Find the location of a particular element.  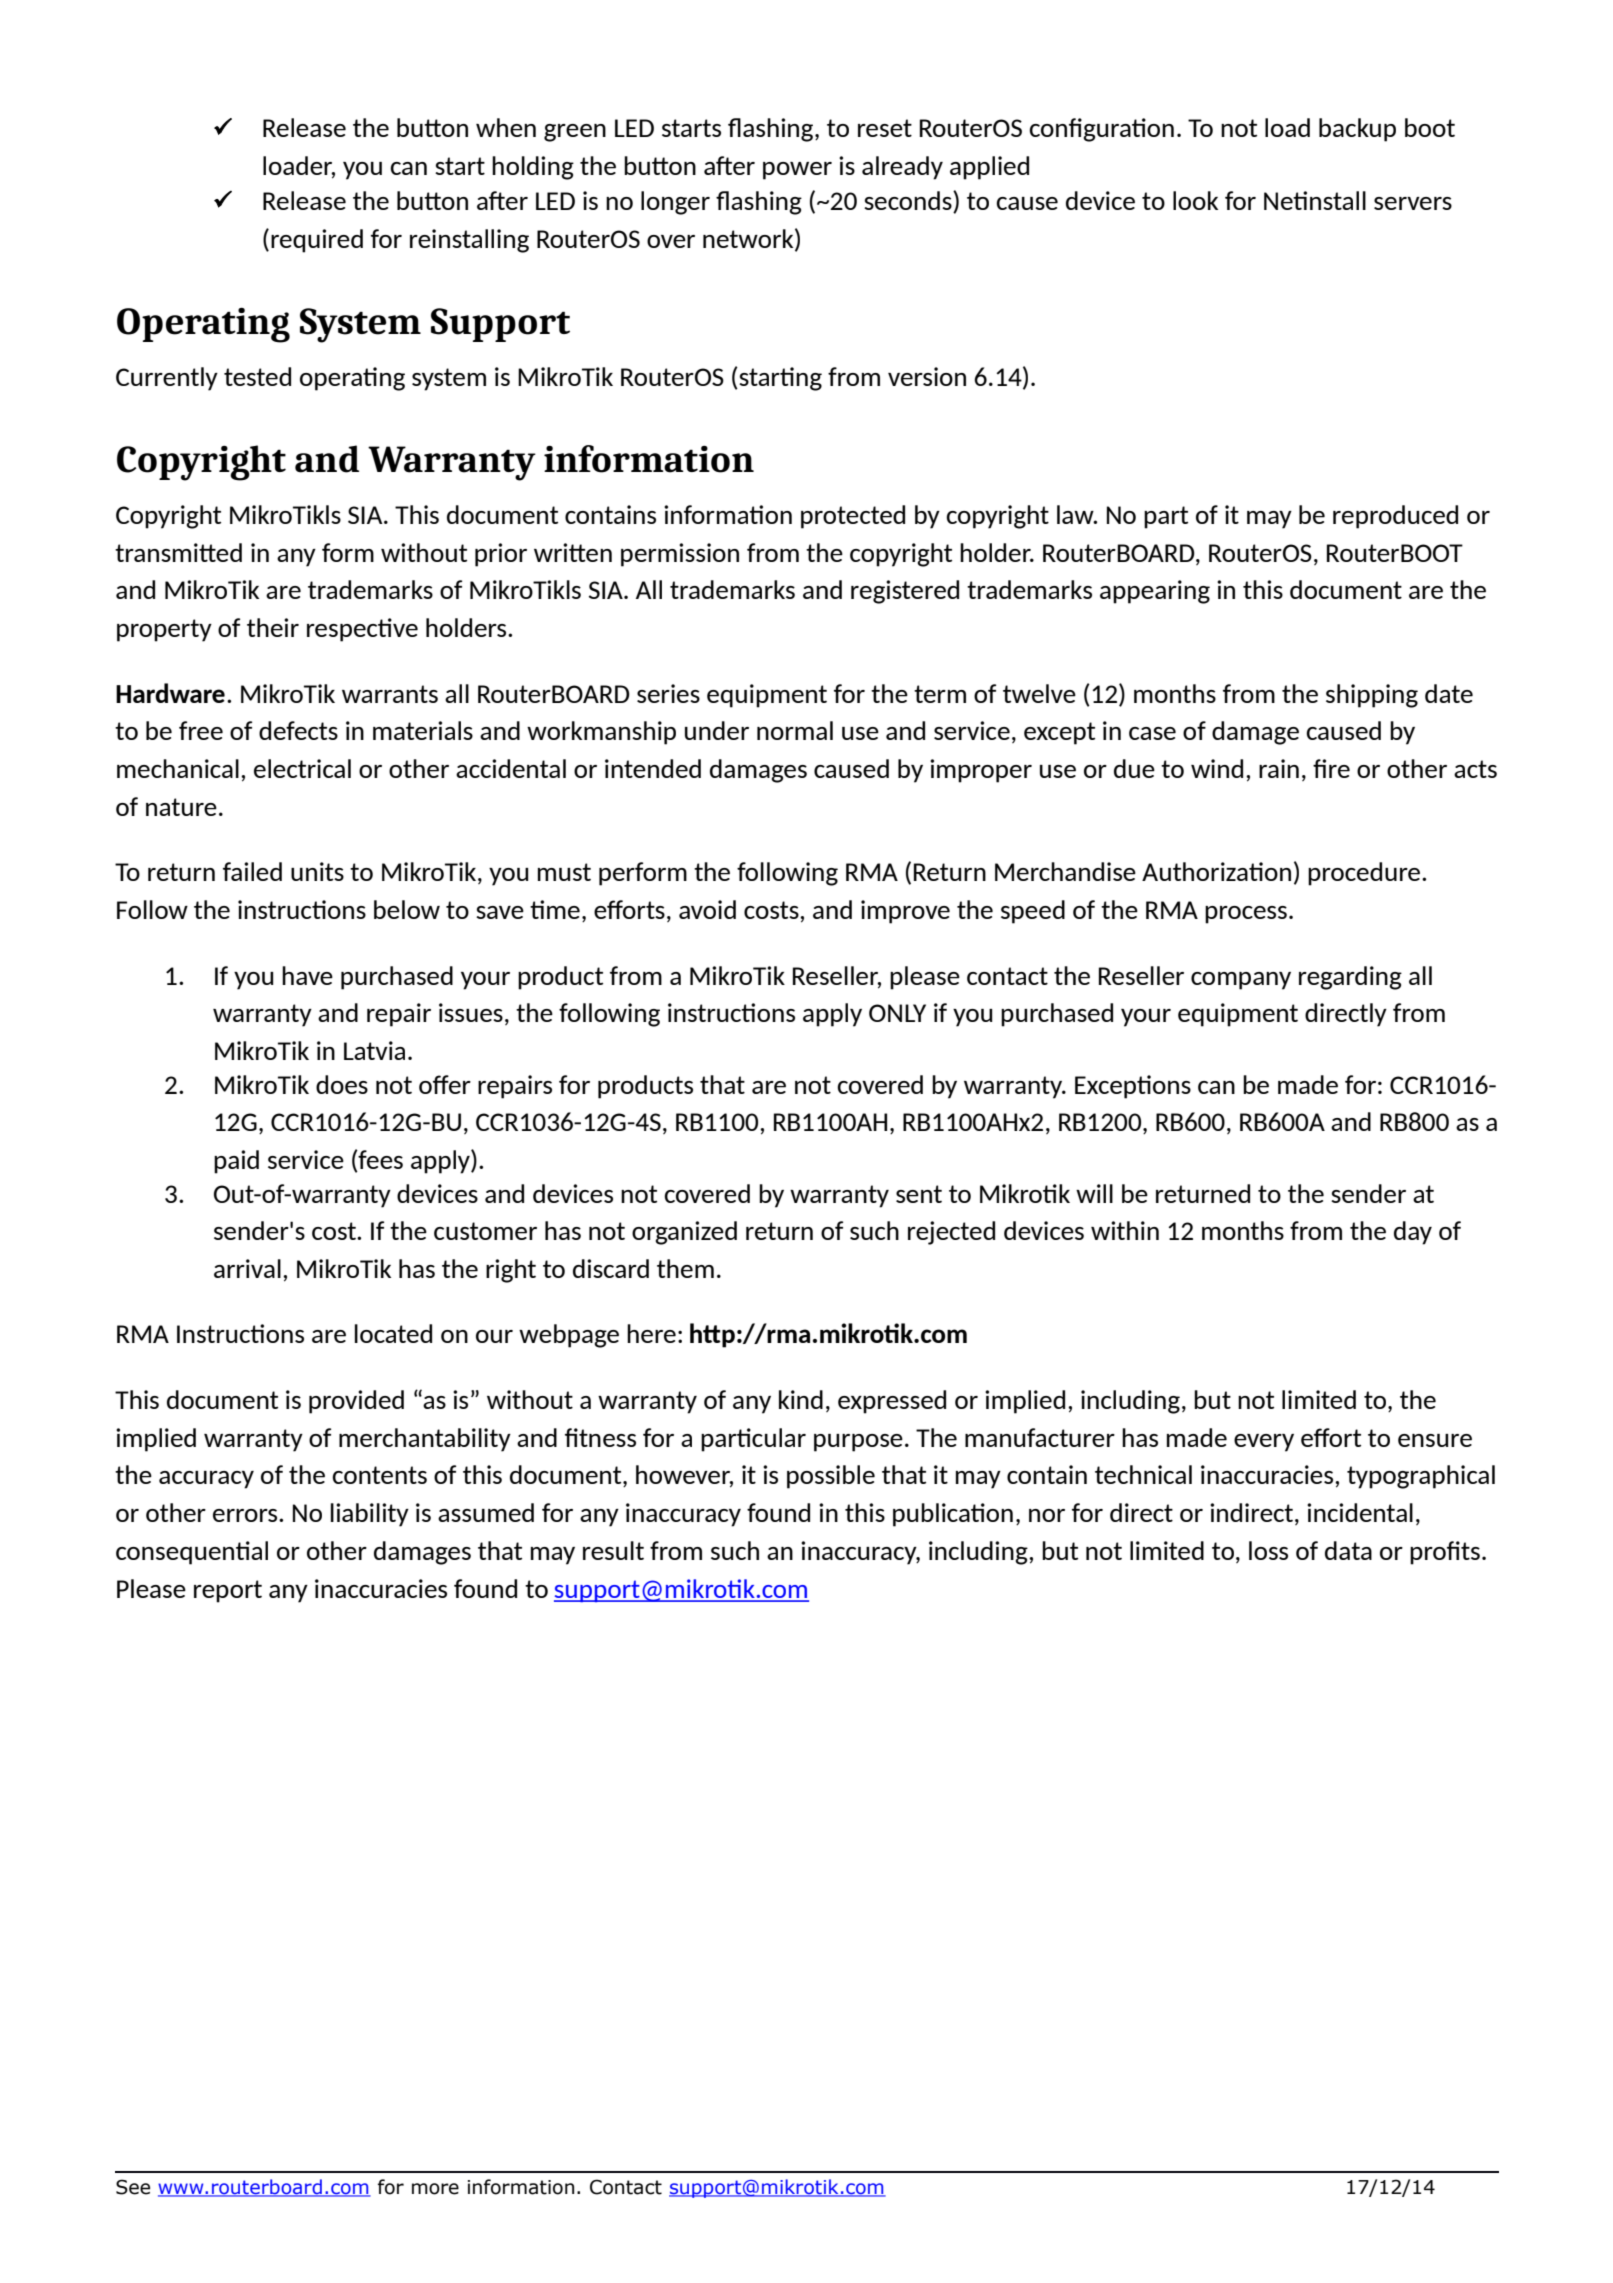

report is located at coordinates (228, 1591).
